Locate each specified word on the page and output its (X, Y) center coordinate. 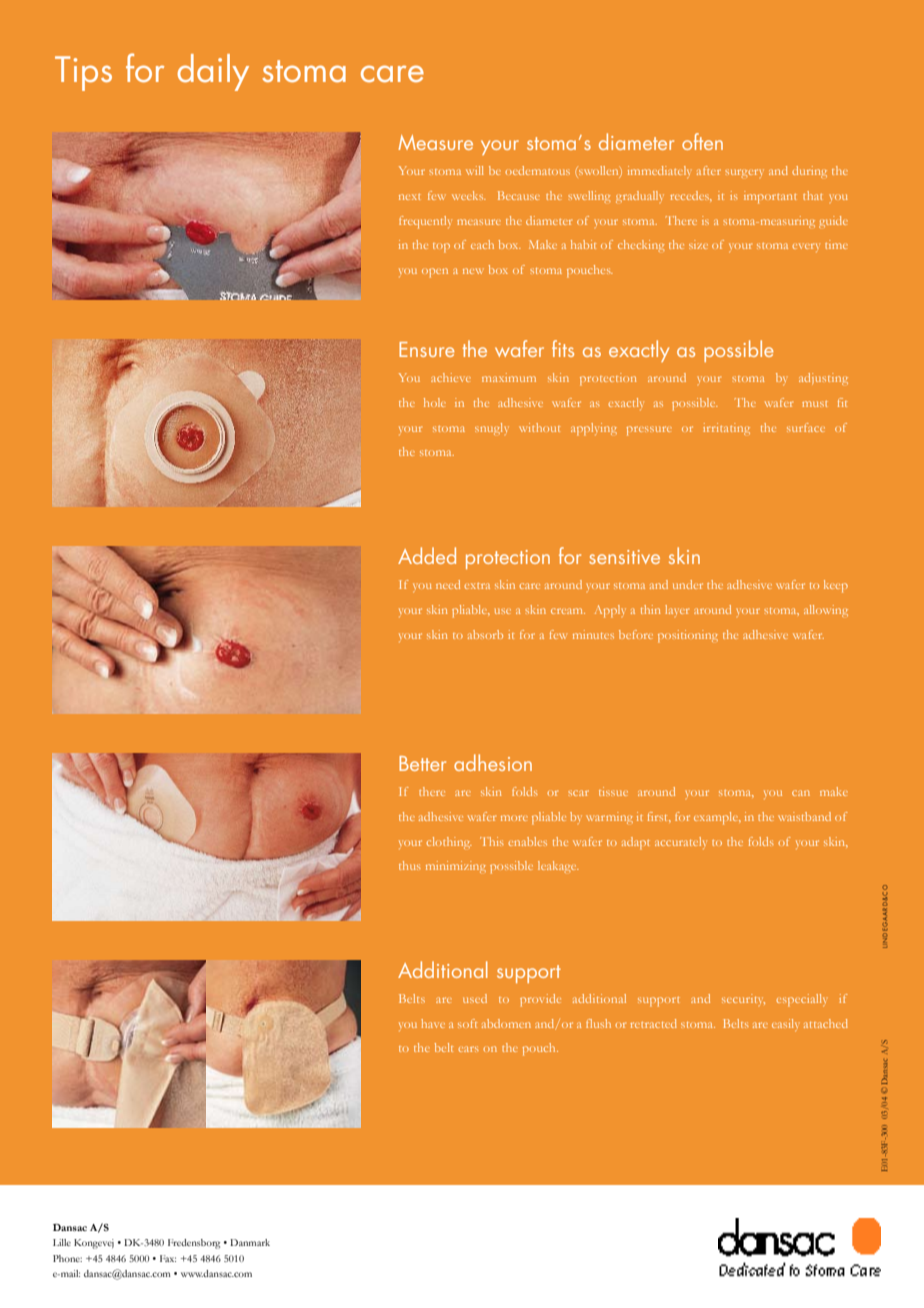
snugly (492, 429)
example (717, 818)
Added (427, 555)
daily (213, 72)
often (702, 141)
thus (410, 865)
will (475, 170)
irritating (726, 429)
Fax (168, 1258)
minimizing (456, 867)
